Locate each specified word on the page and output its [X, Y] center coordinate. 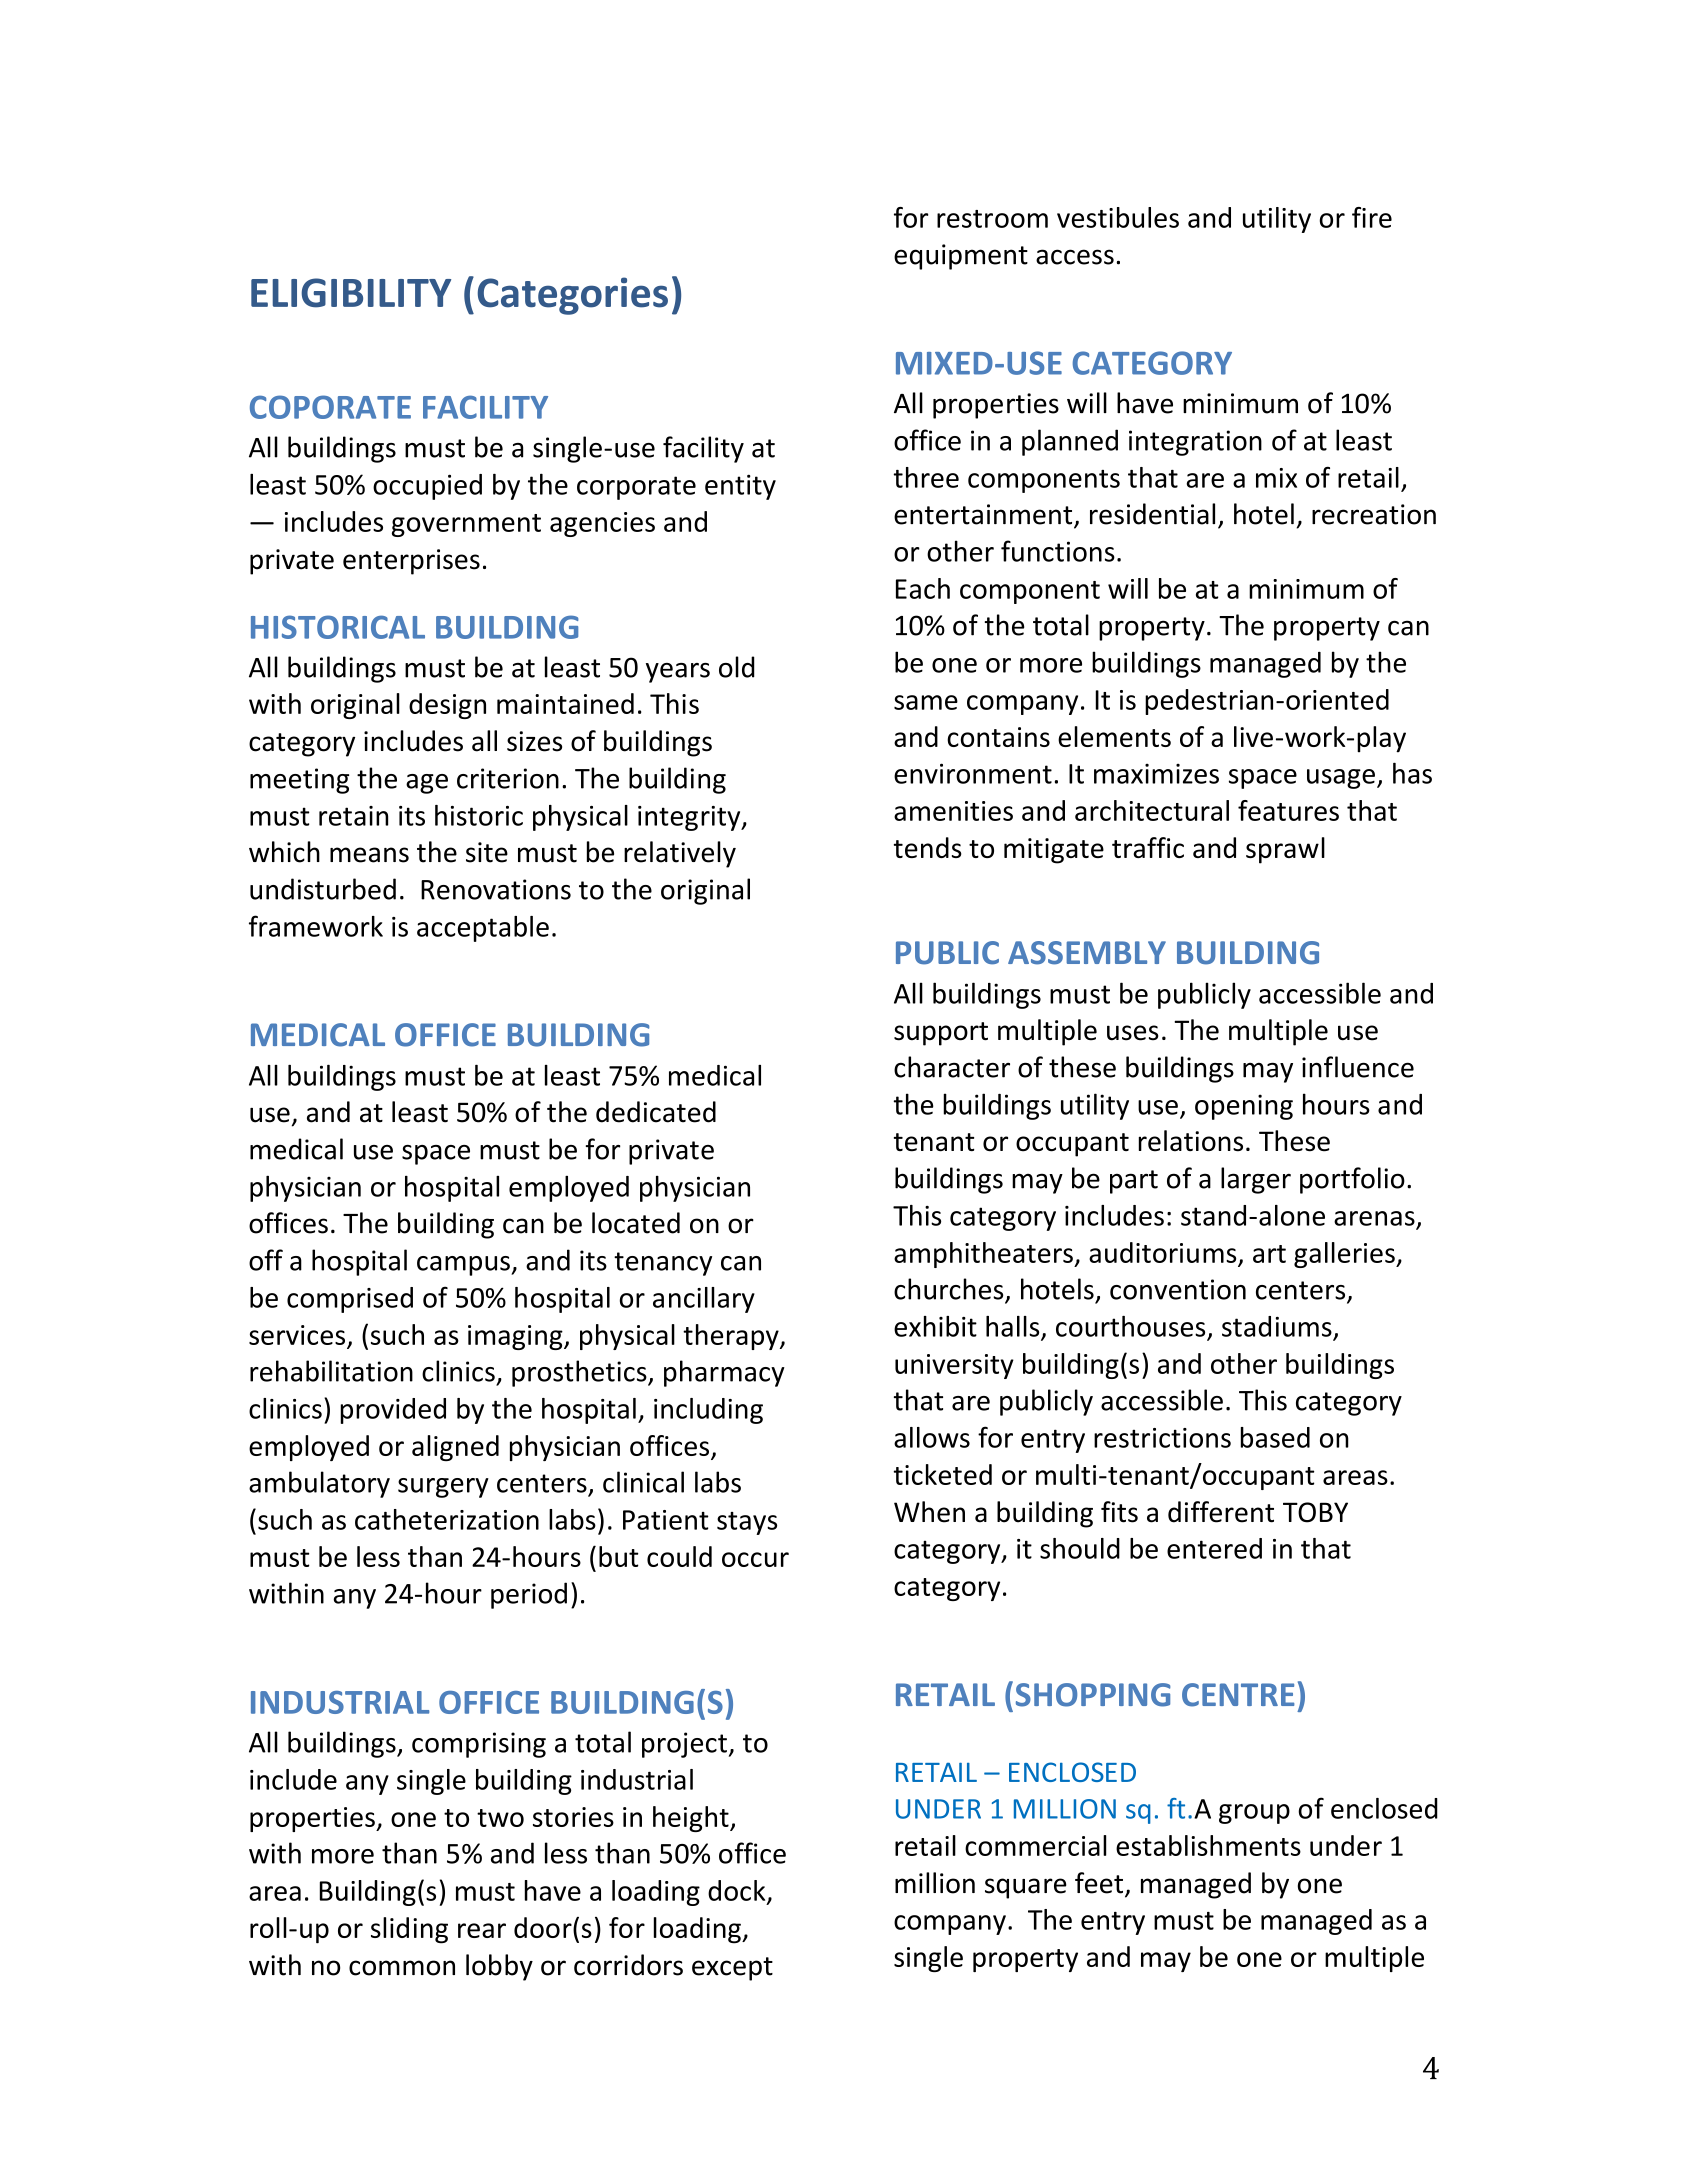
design [447, 706]
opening [1244, 1107]
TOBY [1315, 1512]
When [929, 1512]
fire [1372, 217]
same [926, 702]
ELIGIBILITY [351, 293]
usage [1341, 779]
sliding [409, 1930]
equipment [961, 257]
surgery [443, 1488]
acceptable [483, 929]
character [952, 1067]
